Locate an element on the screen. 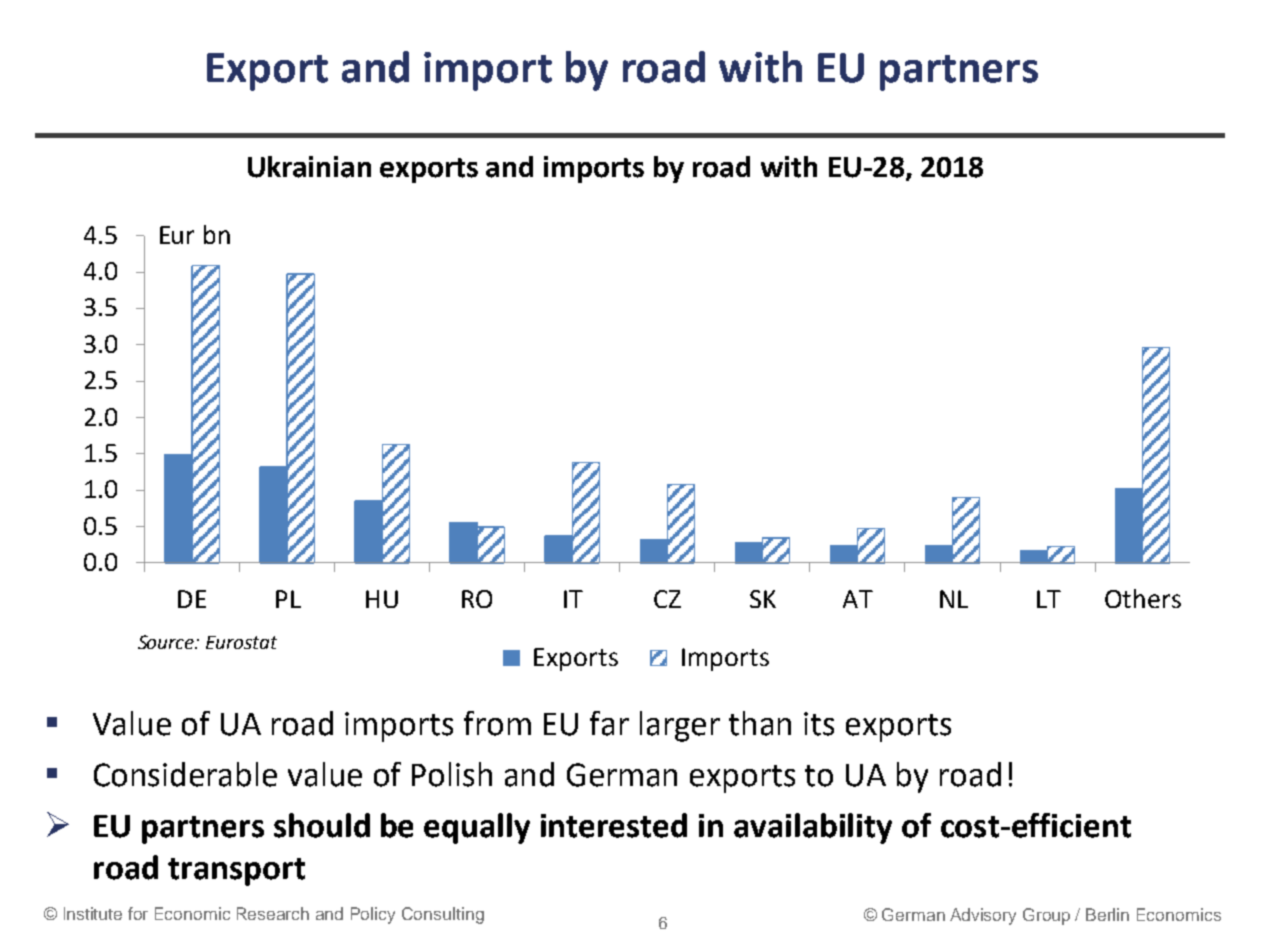  Source is located at coordinates (167, 642).
